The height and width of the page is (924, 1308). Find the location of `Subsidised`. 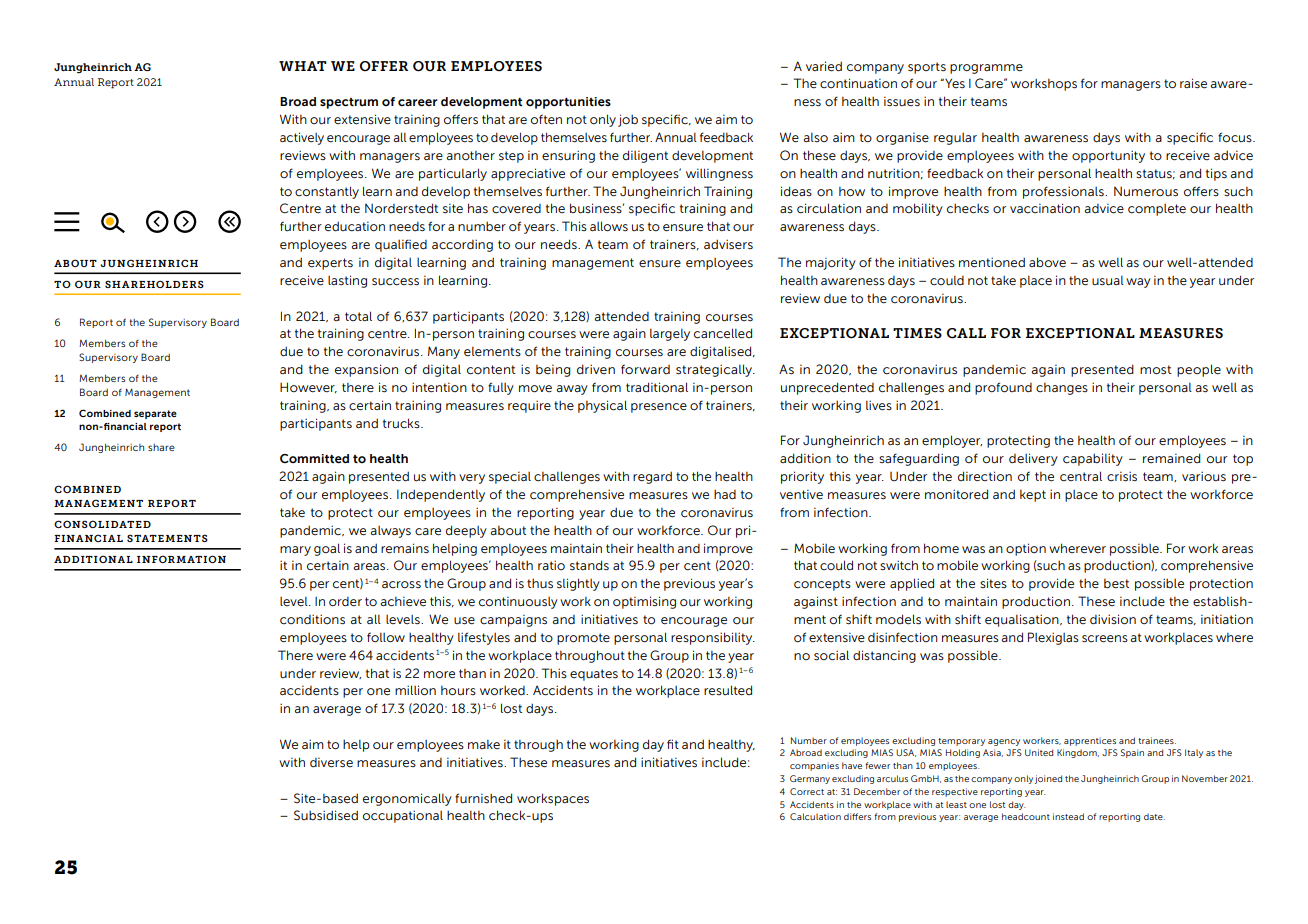

Subsidised is located at coordinates (326, 815).
